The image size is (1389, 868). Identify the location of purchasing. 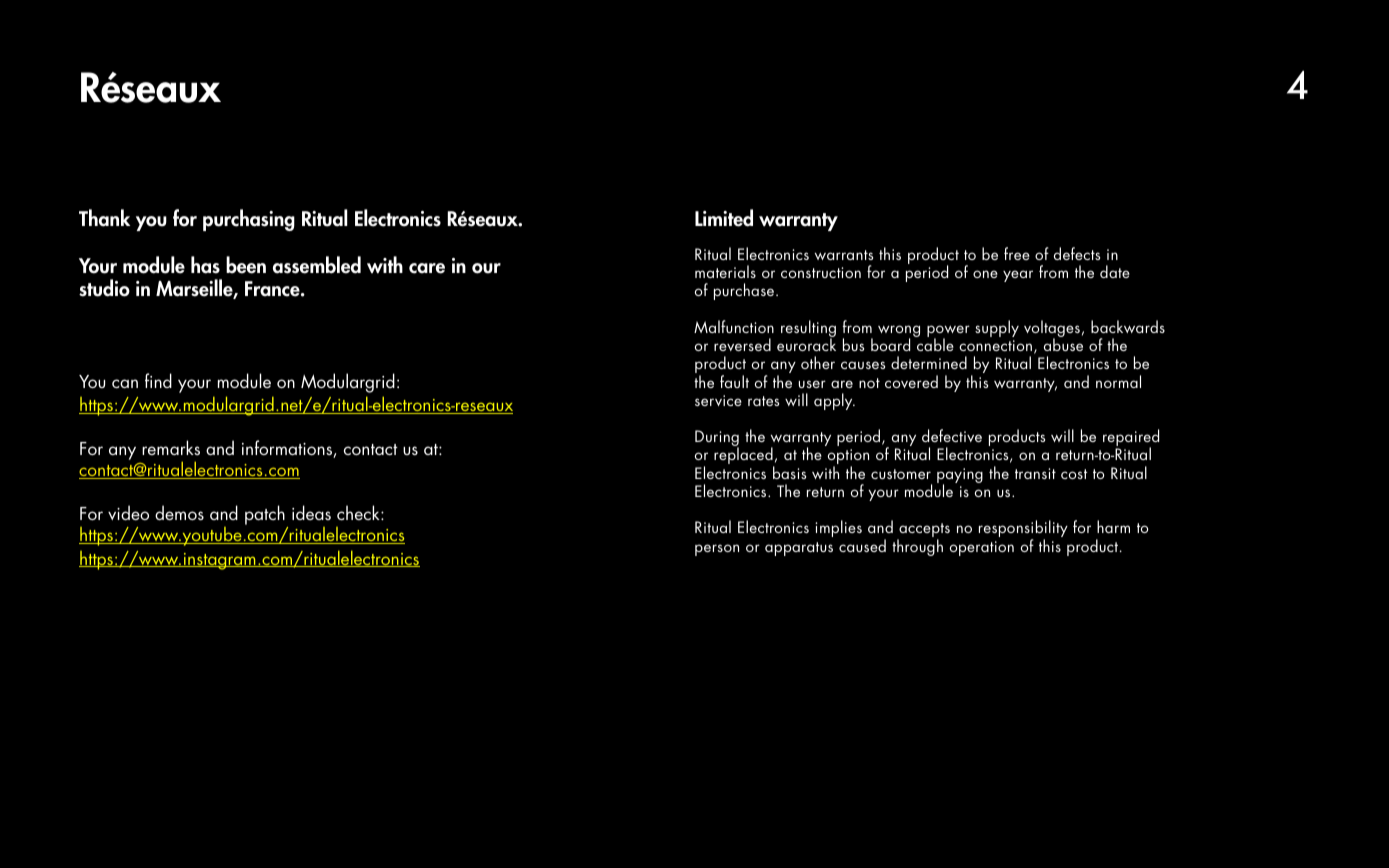
(249, 220).
